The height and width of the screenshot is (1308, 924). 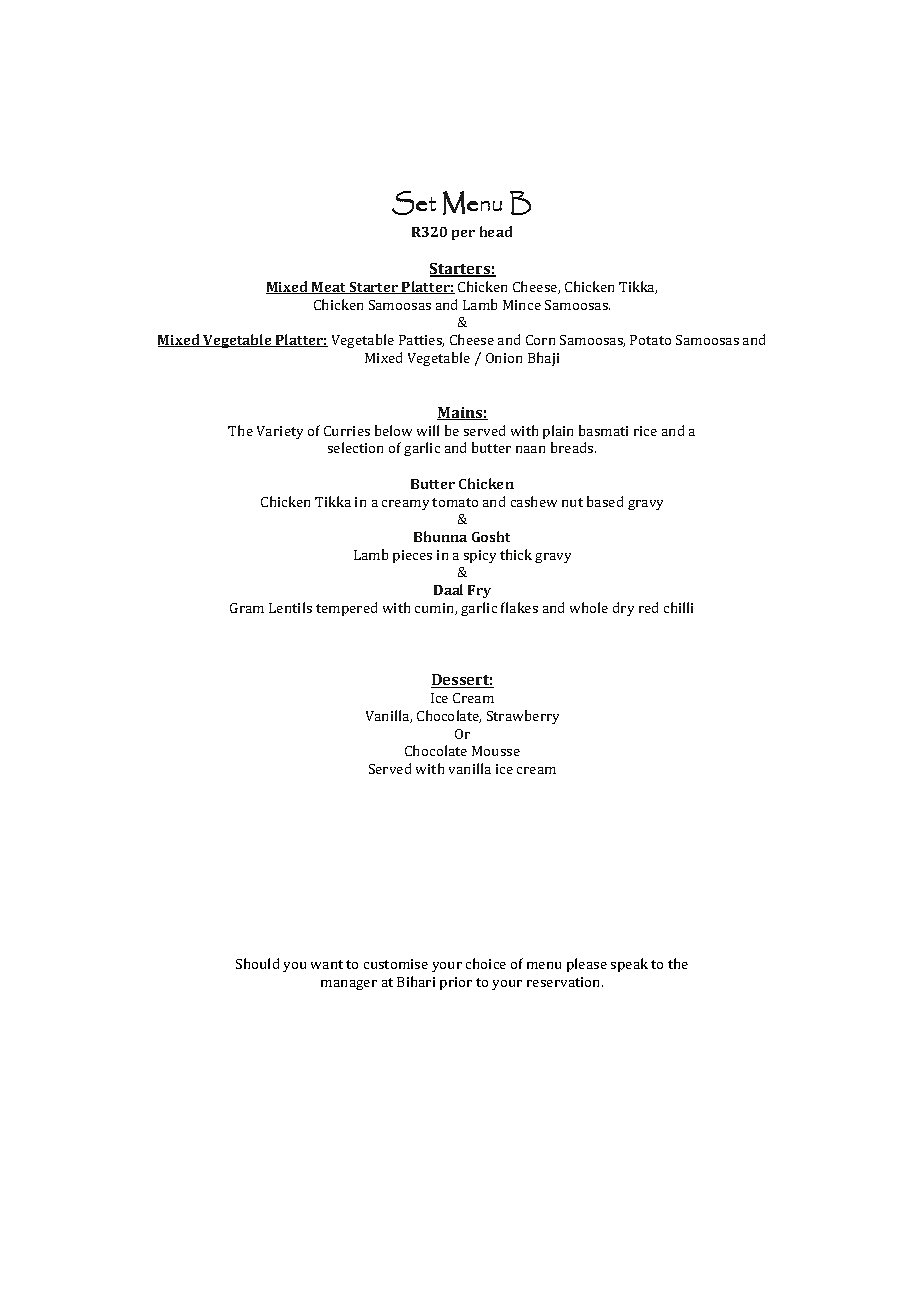 What do you see at coordinates (486, 963) in the screenshot?
I see `choice` at bounding box center [486, 963].
